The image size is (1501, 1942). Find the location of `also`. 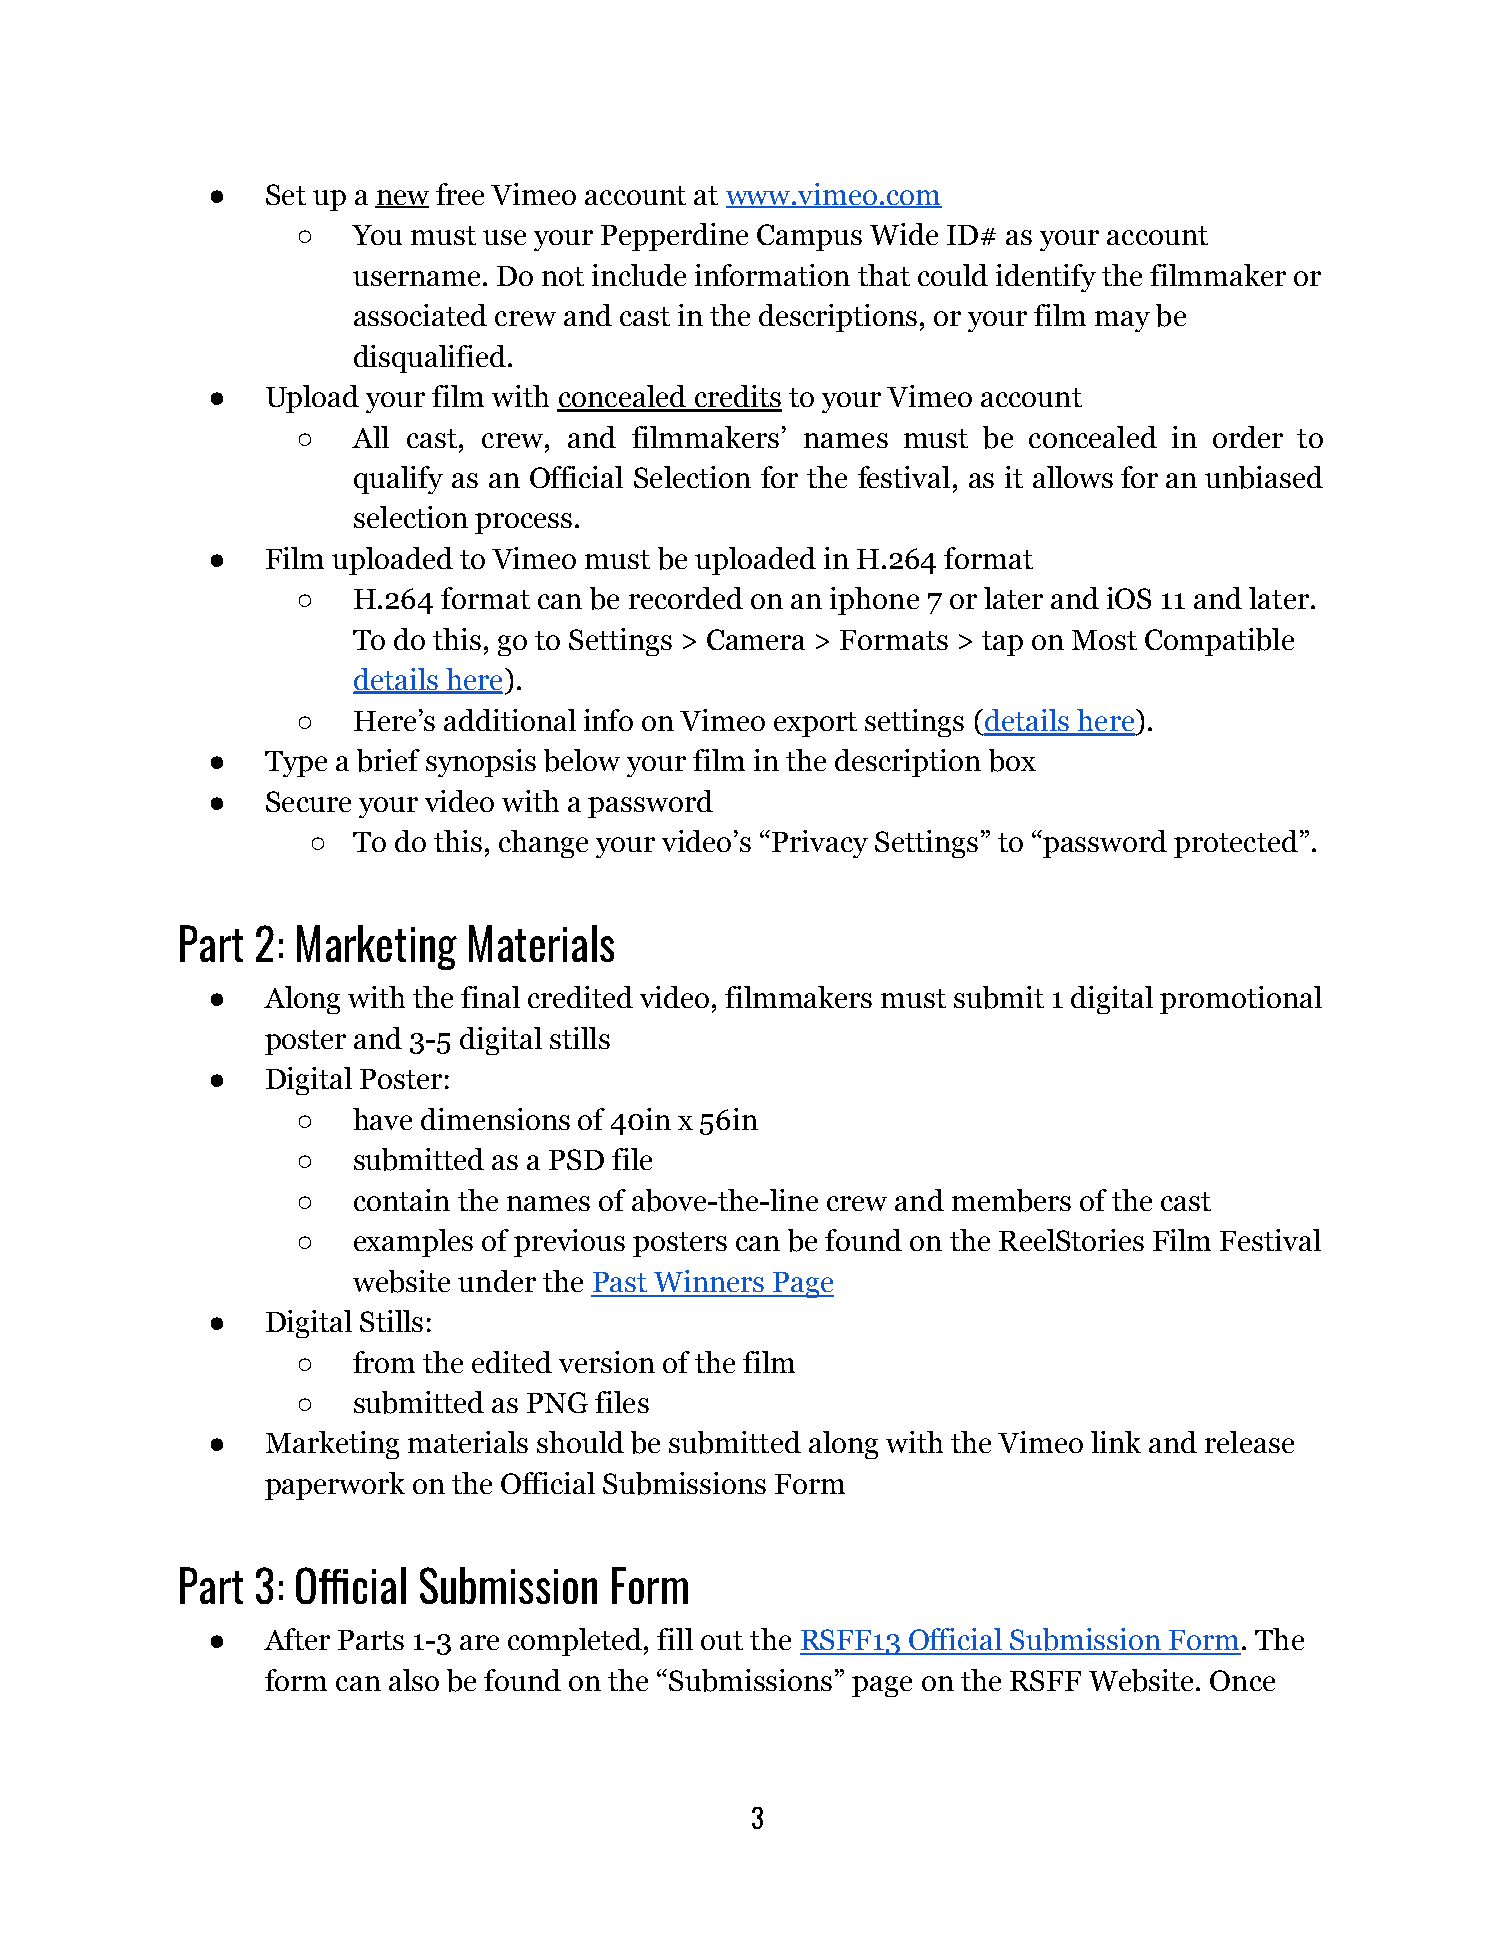

also is located at coordinates (414, 1680).
